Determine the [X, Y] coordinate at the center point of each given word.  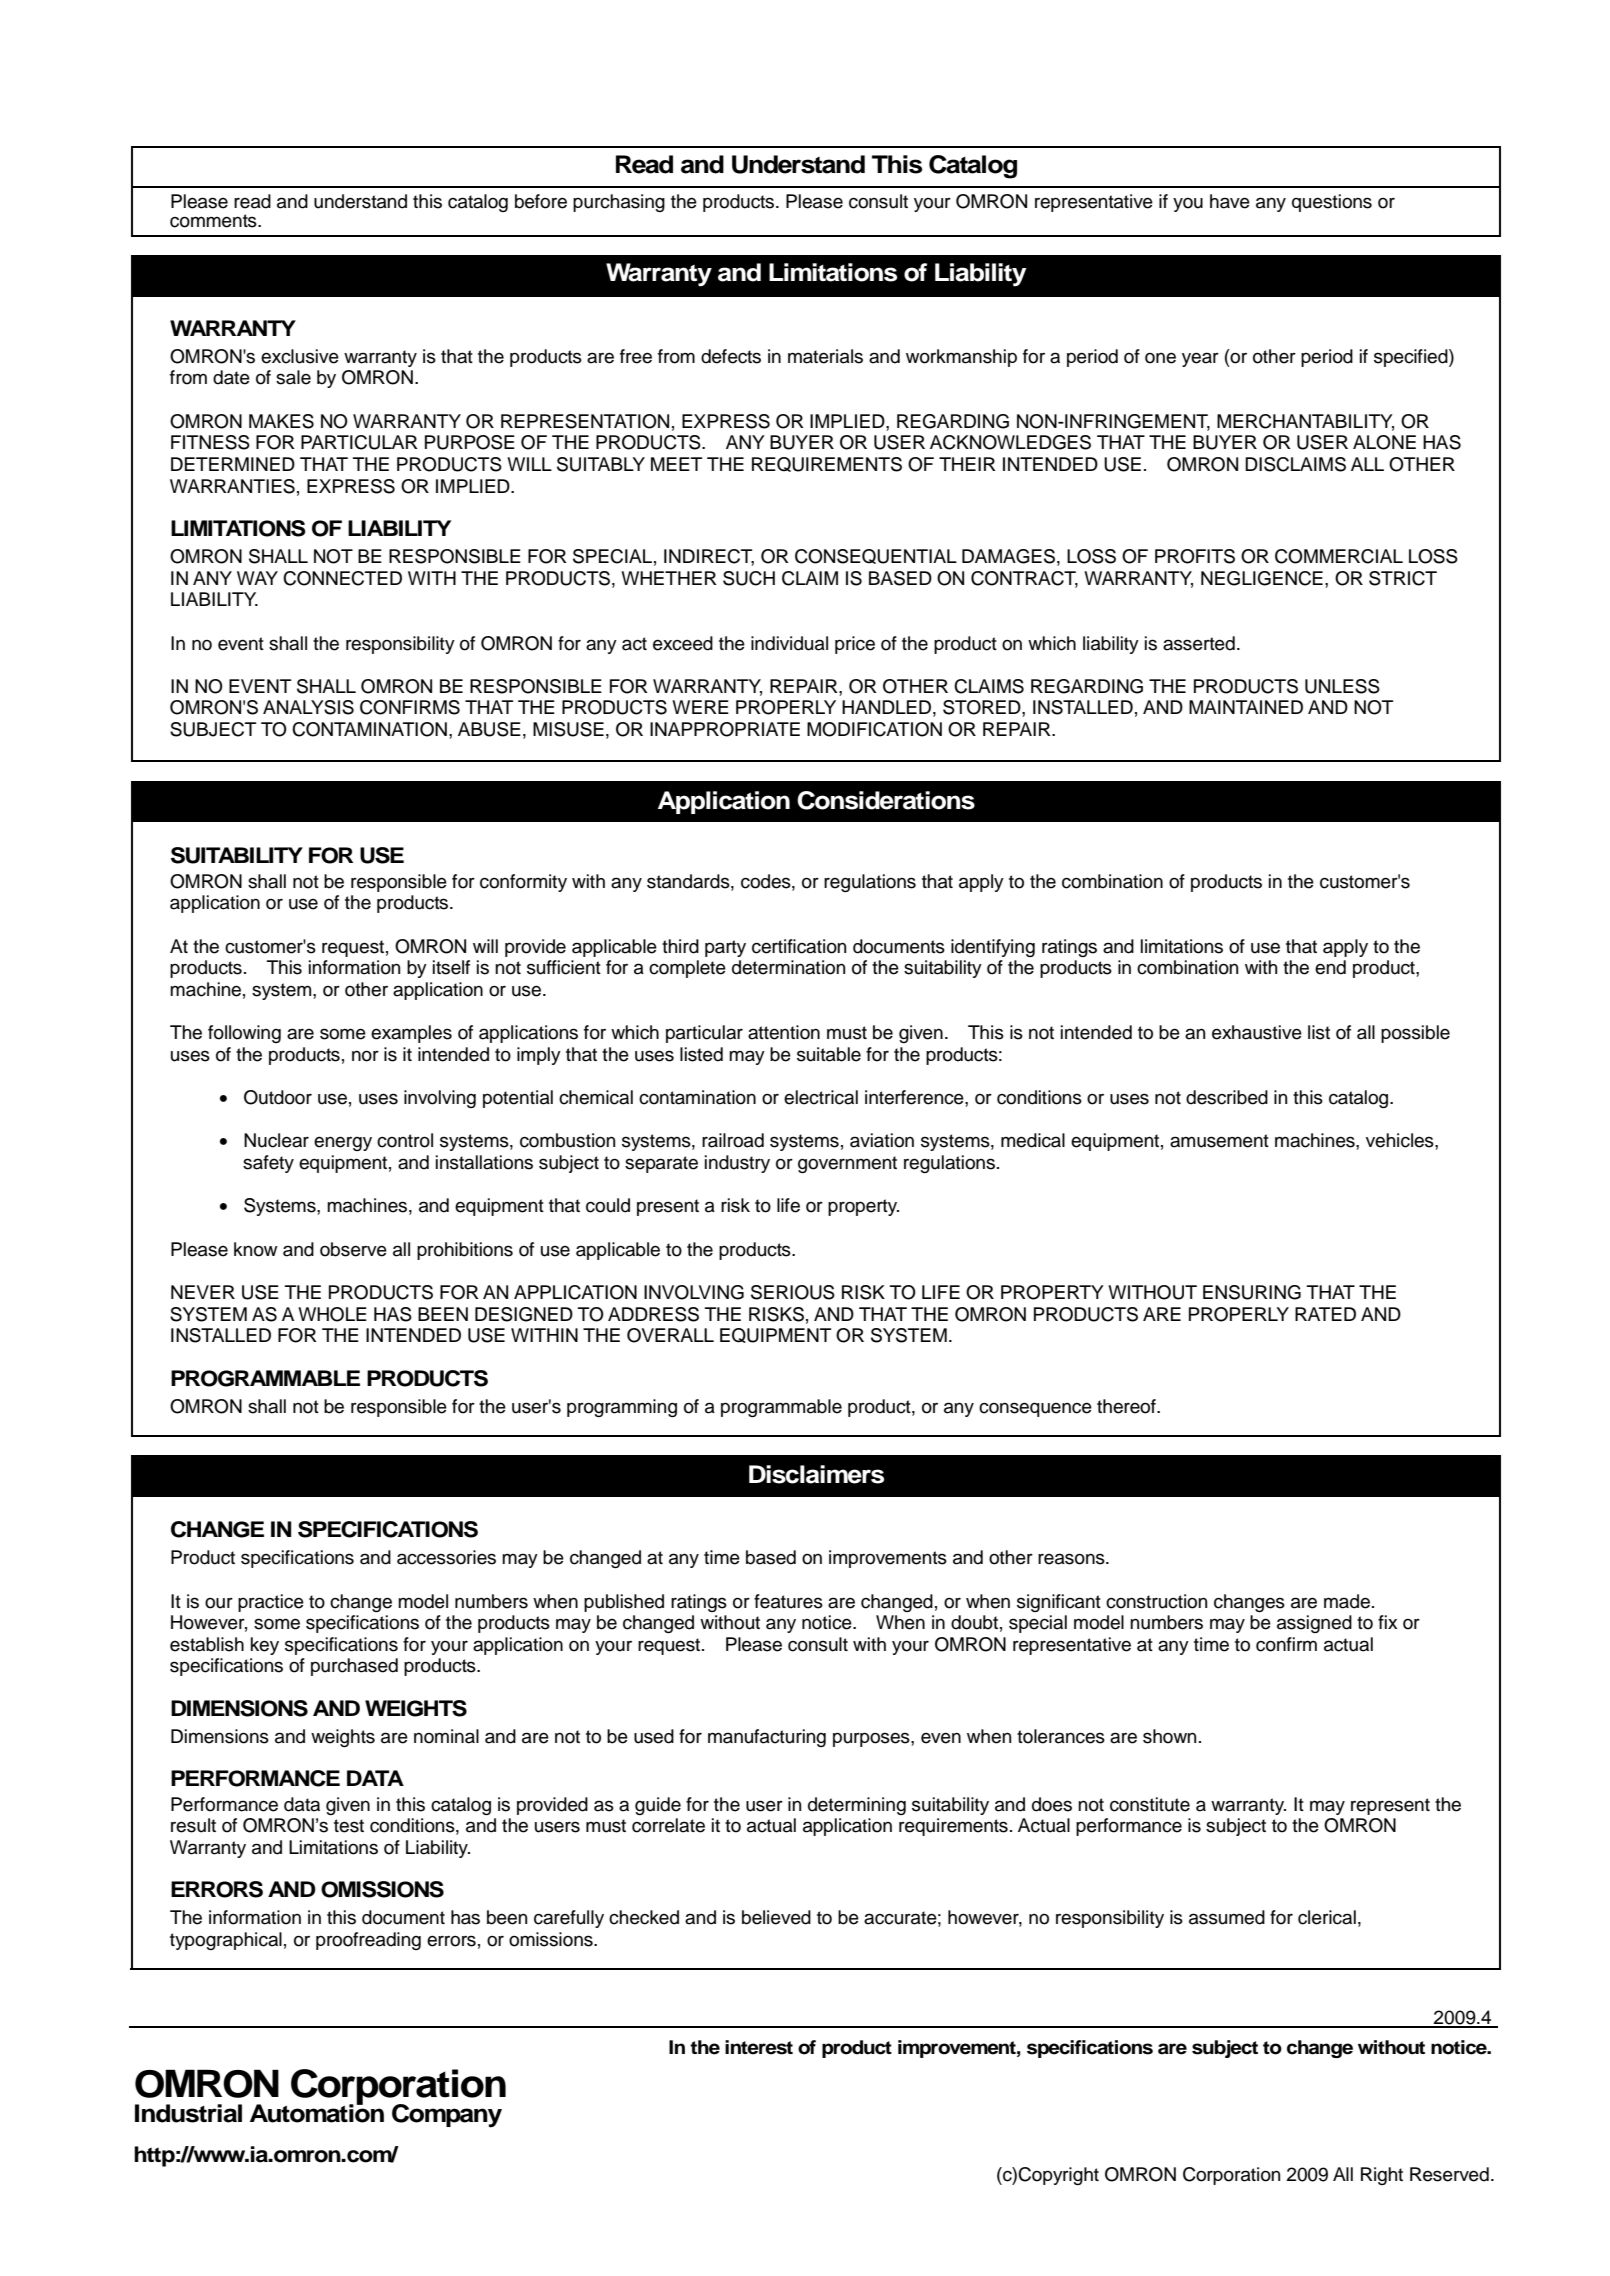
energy [343, 1143]
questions [1332, 203]
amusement [1219, 1141]
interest [759, 2047]
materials [825, 356]
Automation [317, 2112]
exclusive [300, 356]
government [847, 1164]
